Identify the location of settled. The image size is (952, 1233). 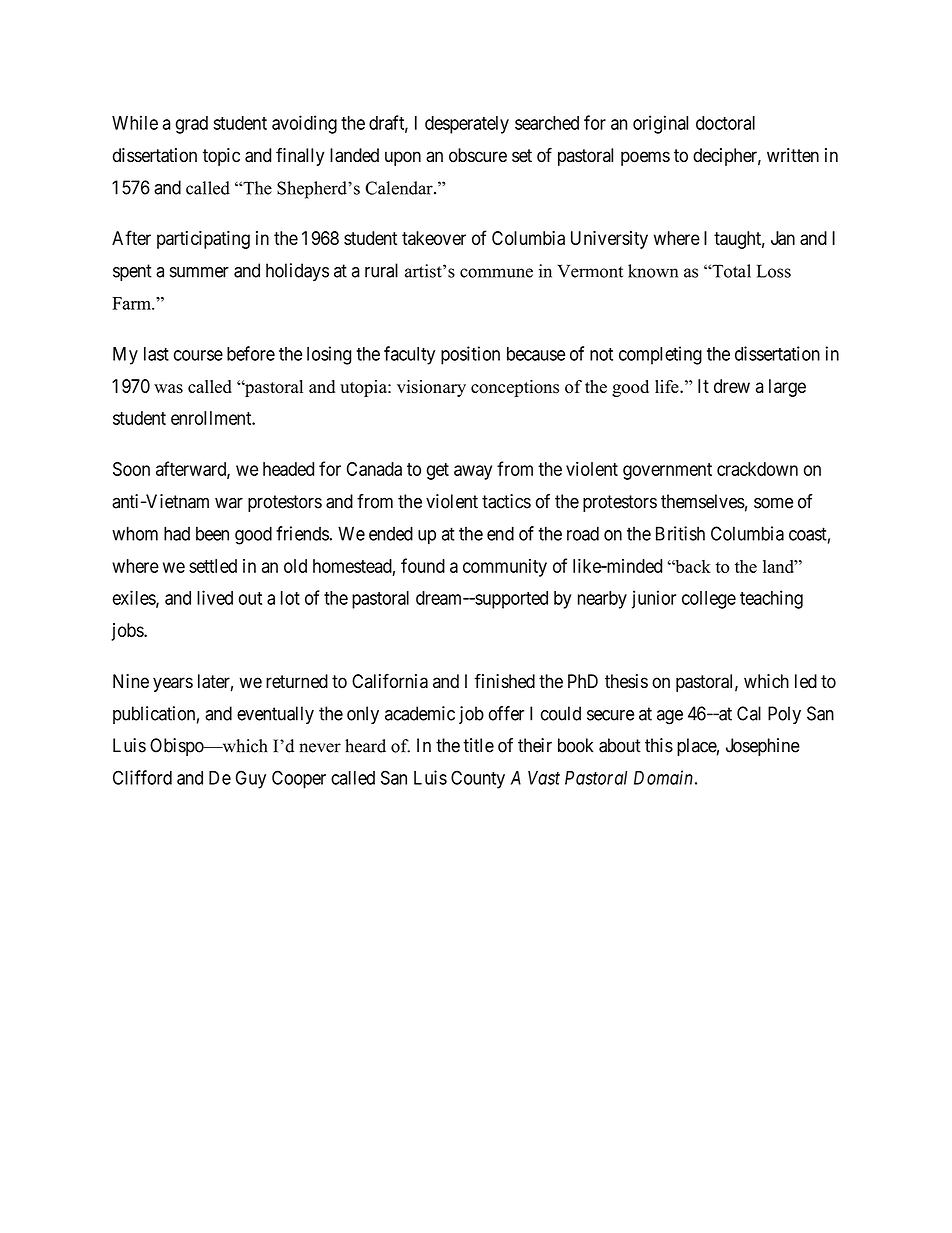
(213, 566).
